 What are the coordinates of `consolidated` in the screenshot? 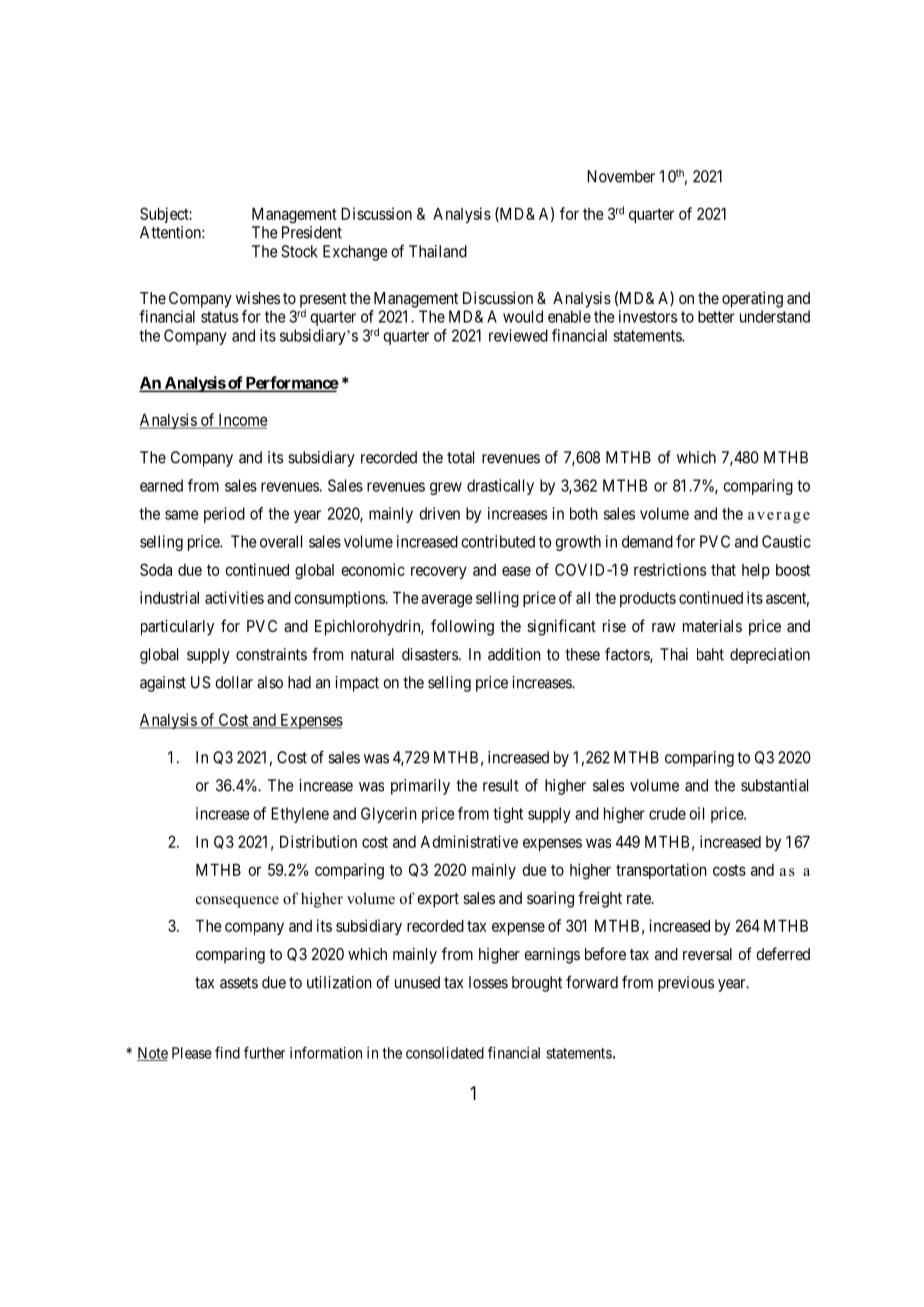 It's located at (445, 1053).
